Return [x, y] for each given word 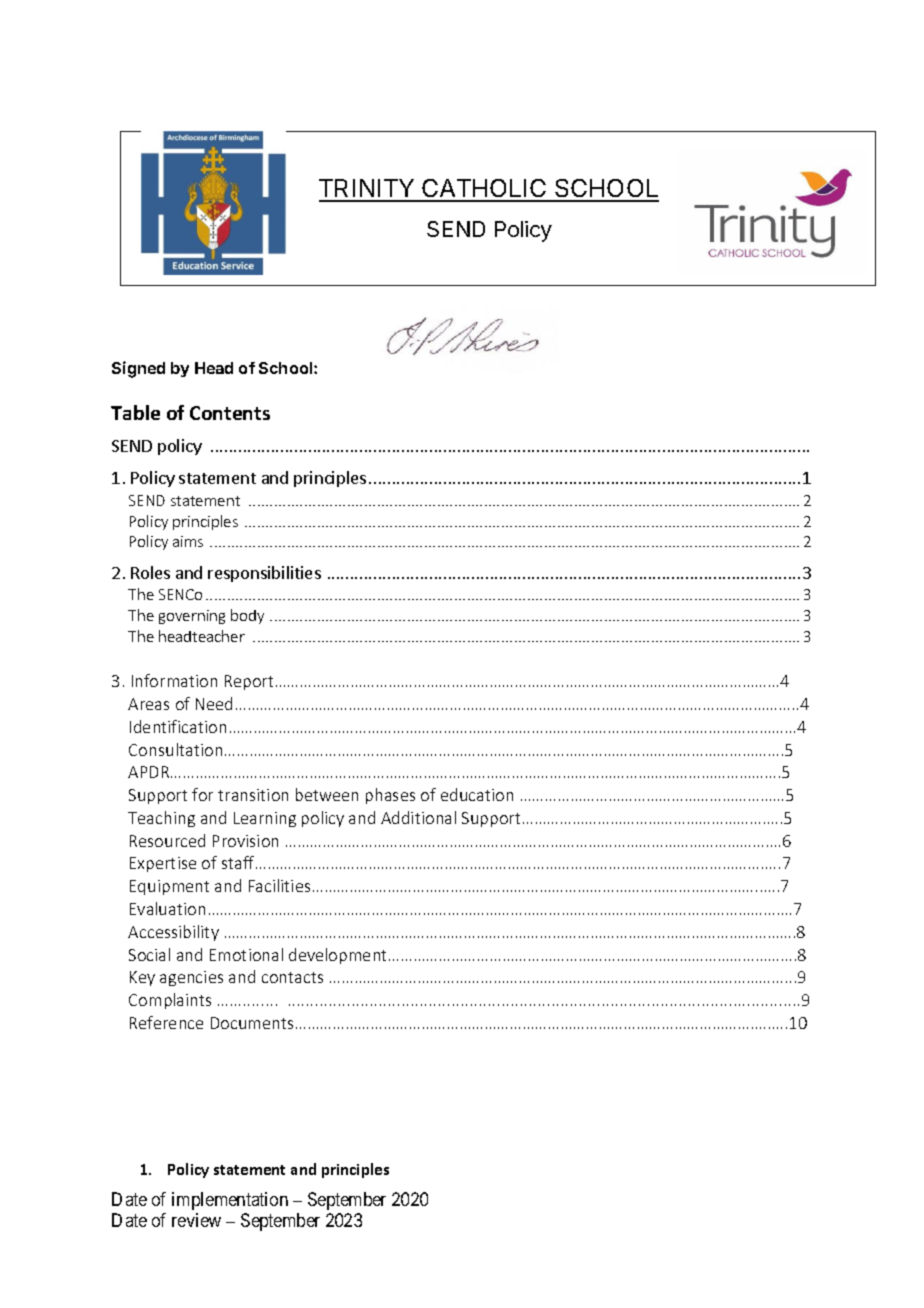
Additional [418, 817]
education [477, 794]
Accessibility [173, 933]
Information [174, 680]
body [247, 616]
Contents [230, 413]
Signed [138, 369]
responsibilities [264, 574]
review [196, 1220]
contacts [292, 977]
